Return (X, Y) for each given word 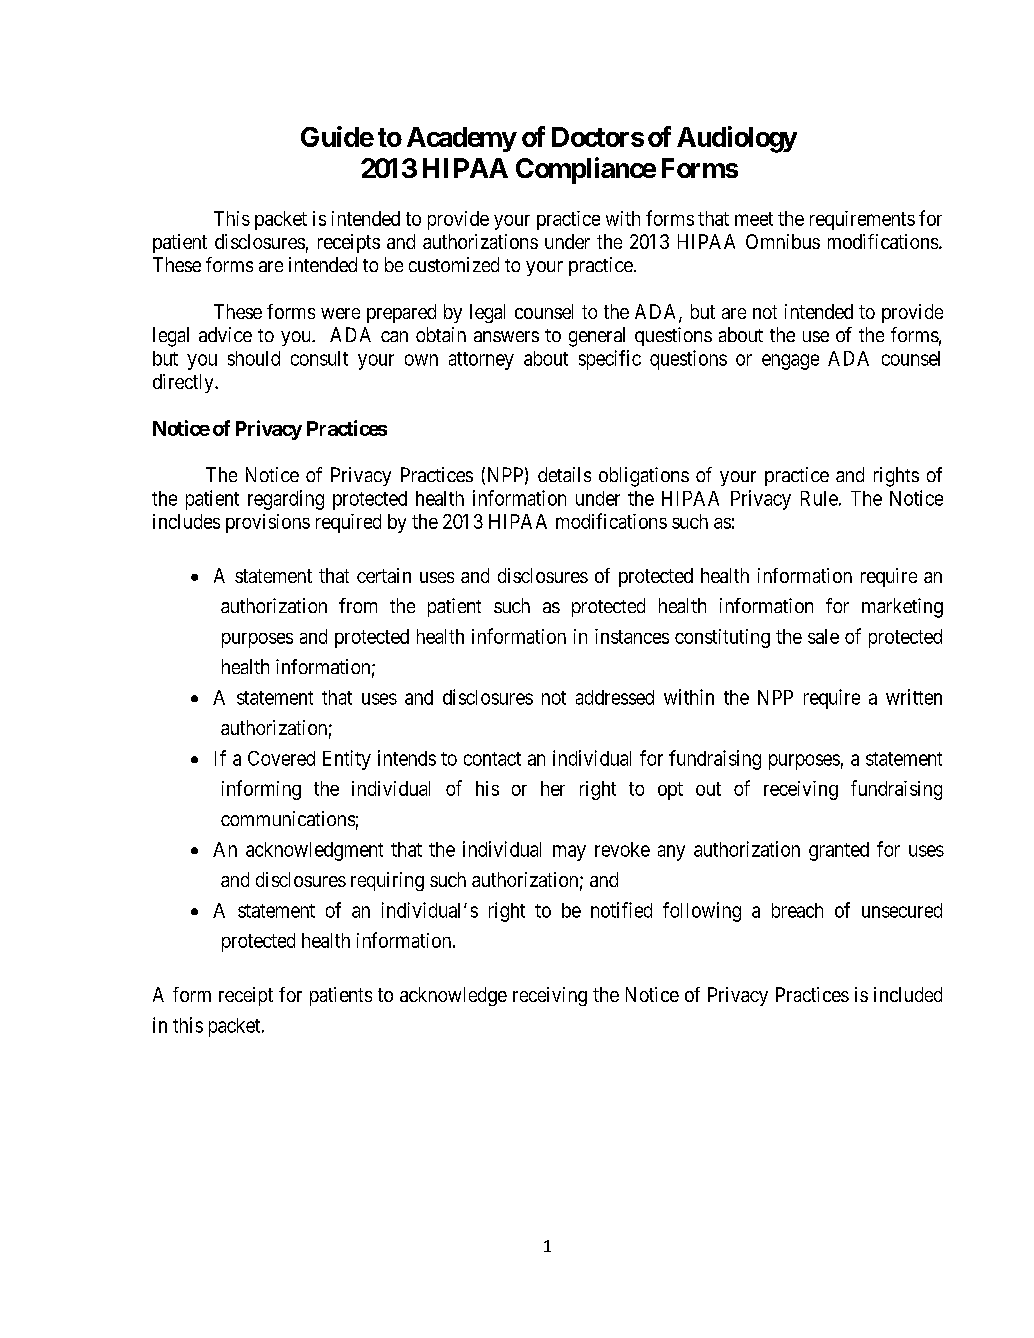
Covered (281, 758)
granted (839, 851)
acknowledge (453, 996)
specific (610, 360)
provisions (268, 523)
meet (754, 219)
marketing (902, 608)
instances (632, 636)
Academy (461, 139)
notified (621, 910)
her (553, 788)
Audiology (737, 139)
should (254, 358)
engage (790, 362)
